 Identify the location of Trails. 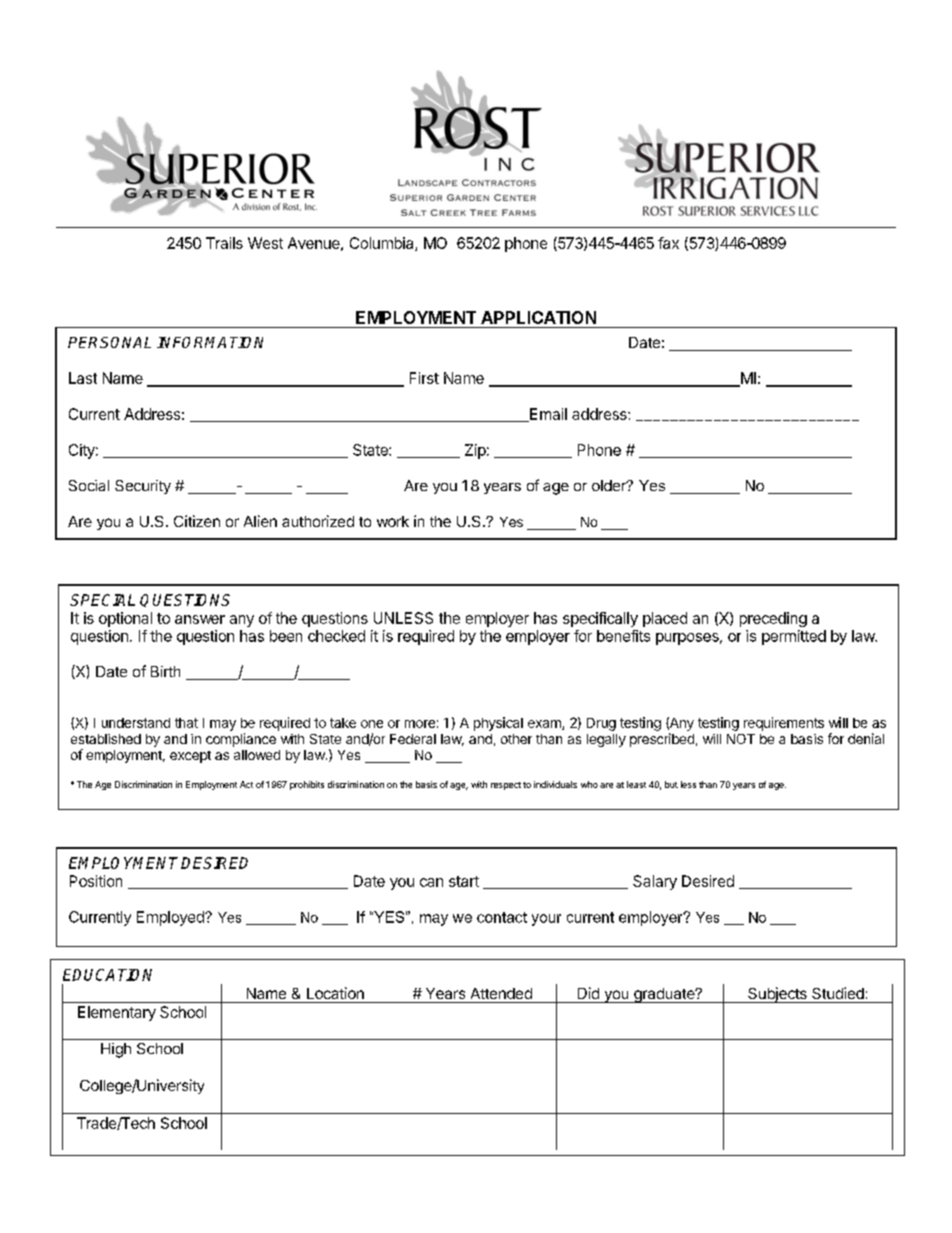
(224, 243).
